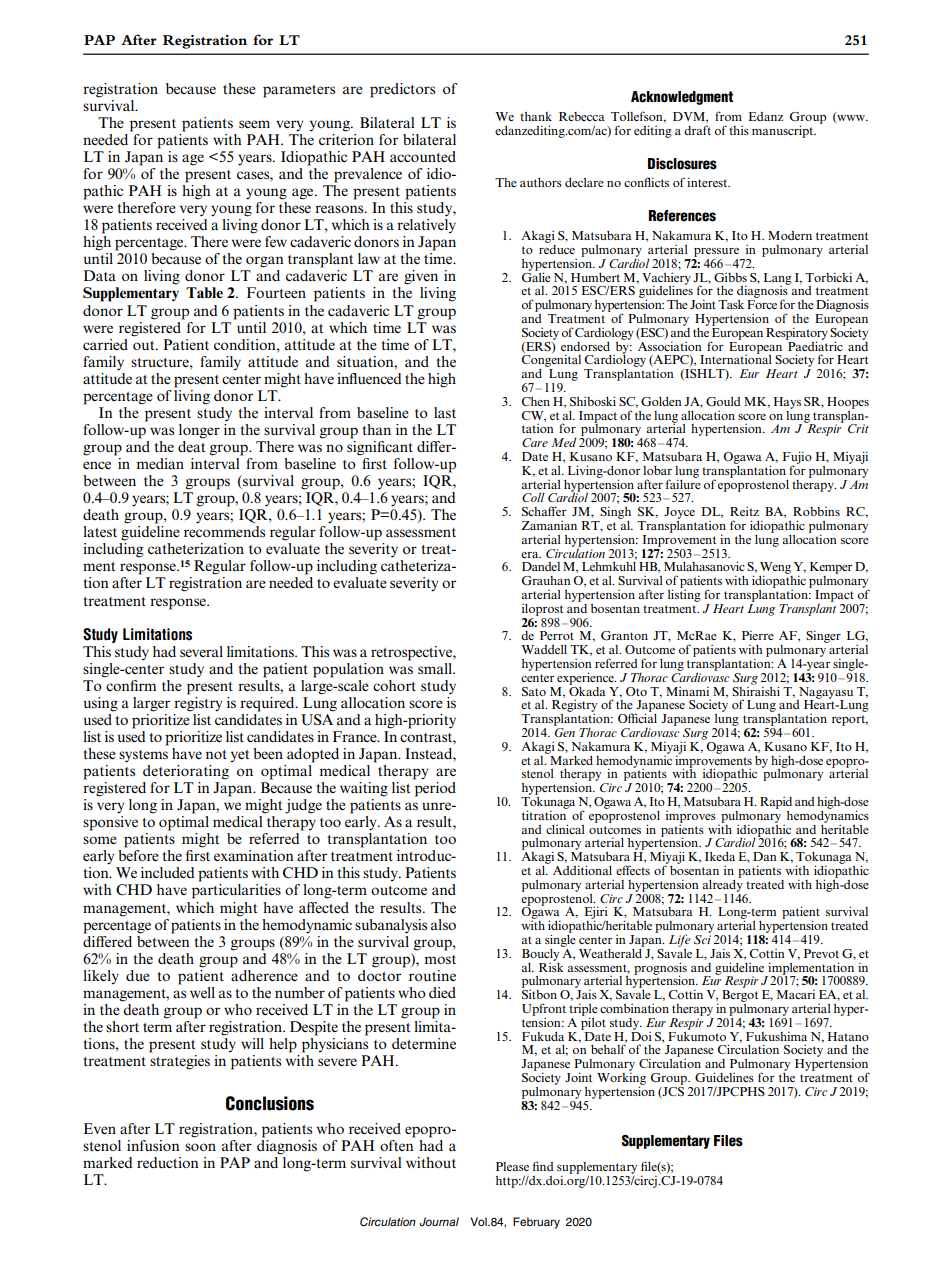  I want to click on median, so click(160, 463).
